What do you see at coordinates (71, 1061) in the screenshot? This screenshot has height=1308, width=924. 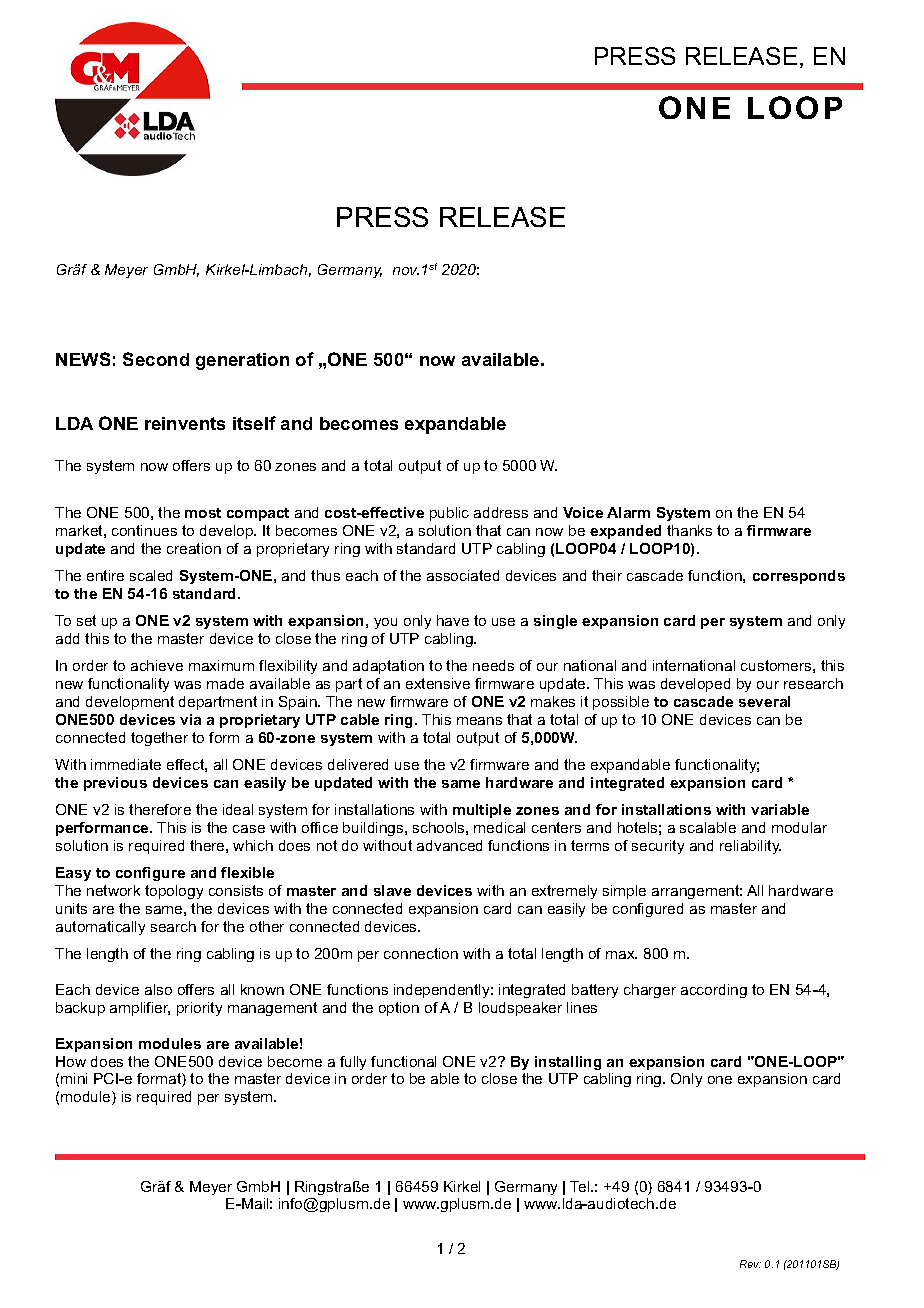 I see `How` at bounding box center [71, 1061].
